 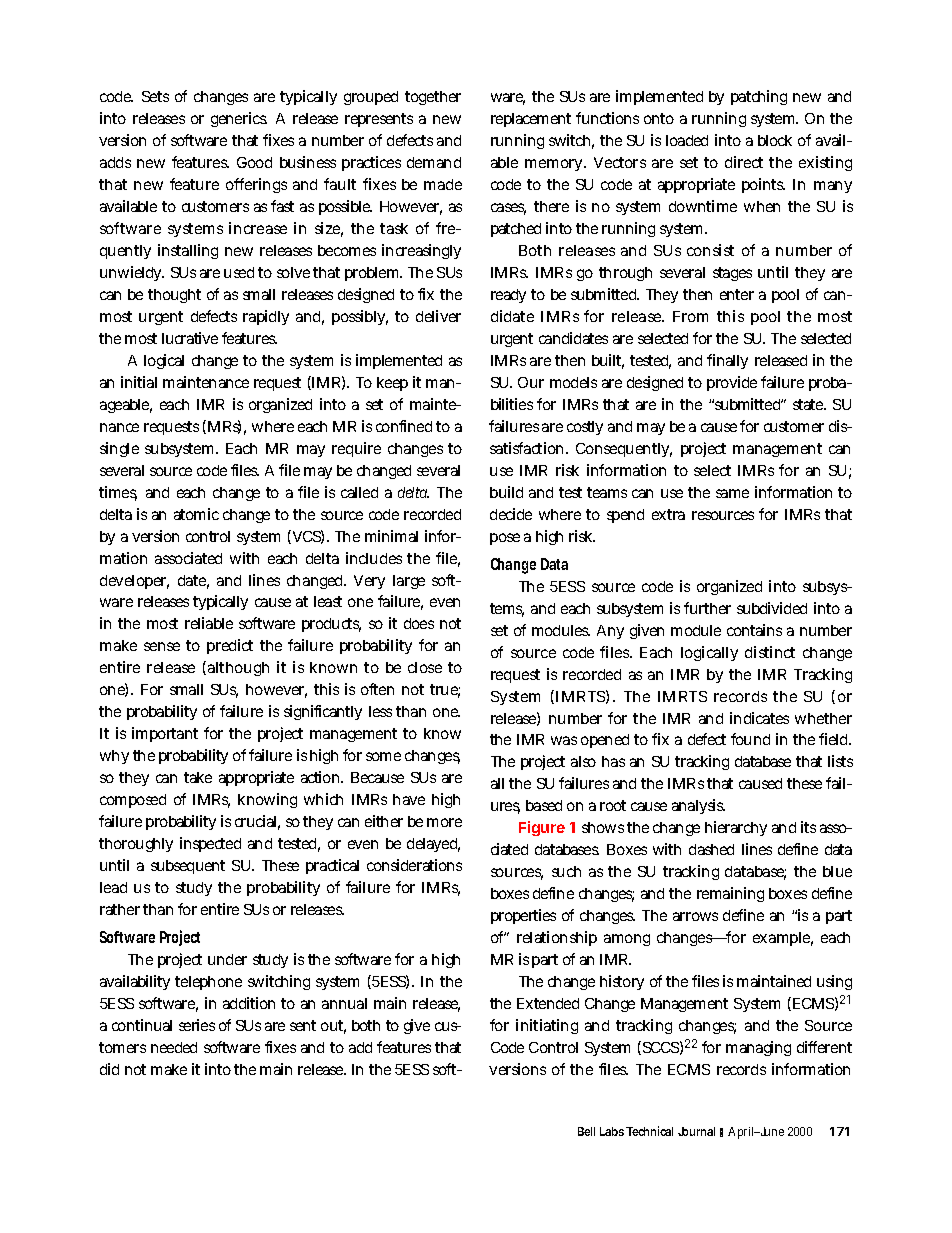 What do you see at coordinates (732, 493) in the page?
I see `same` at bounding box center [732, 493].
